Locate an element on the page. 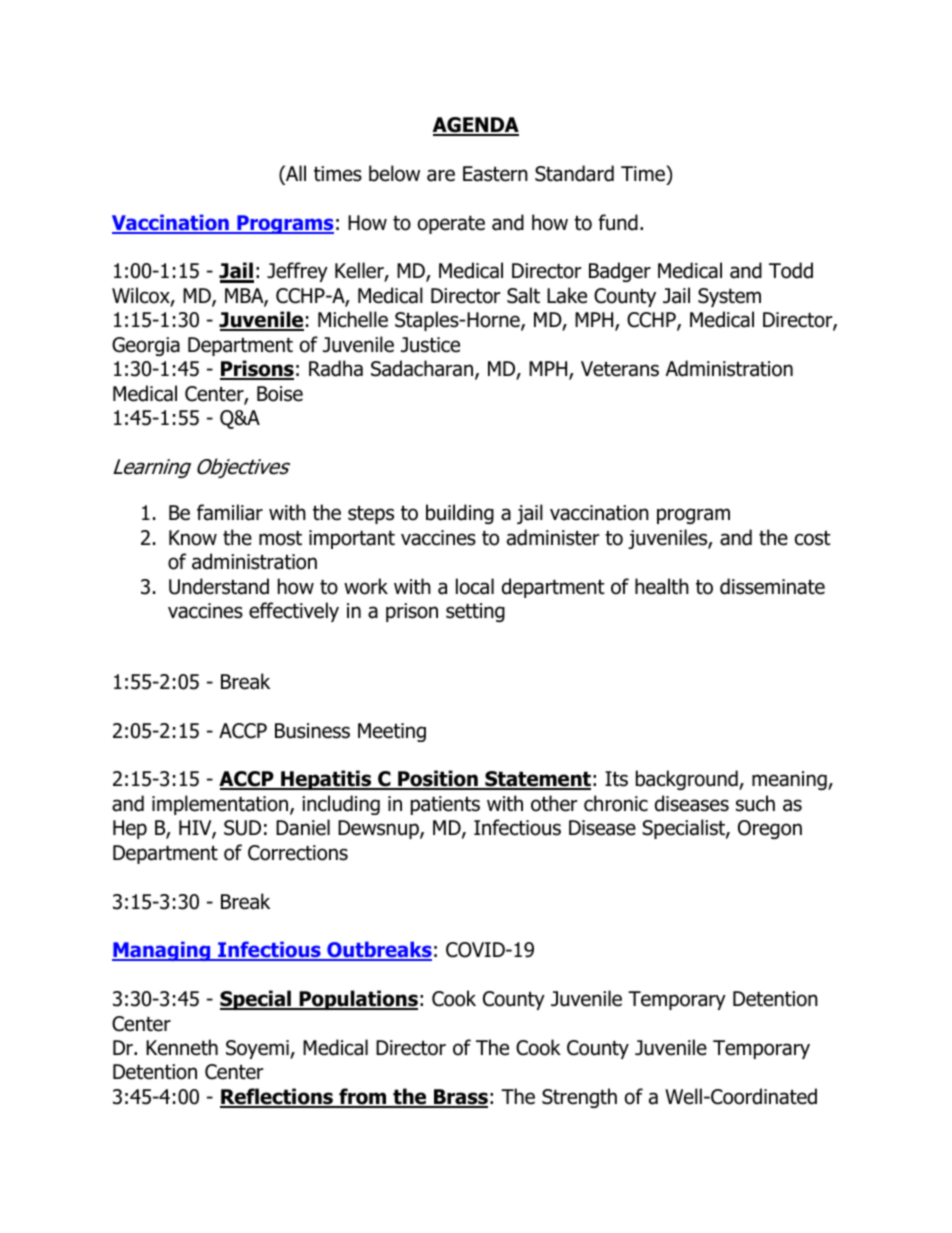 The image size is (952, 1233). Oregon is located at coordinates (770, 829).
